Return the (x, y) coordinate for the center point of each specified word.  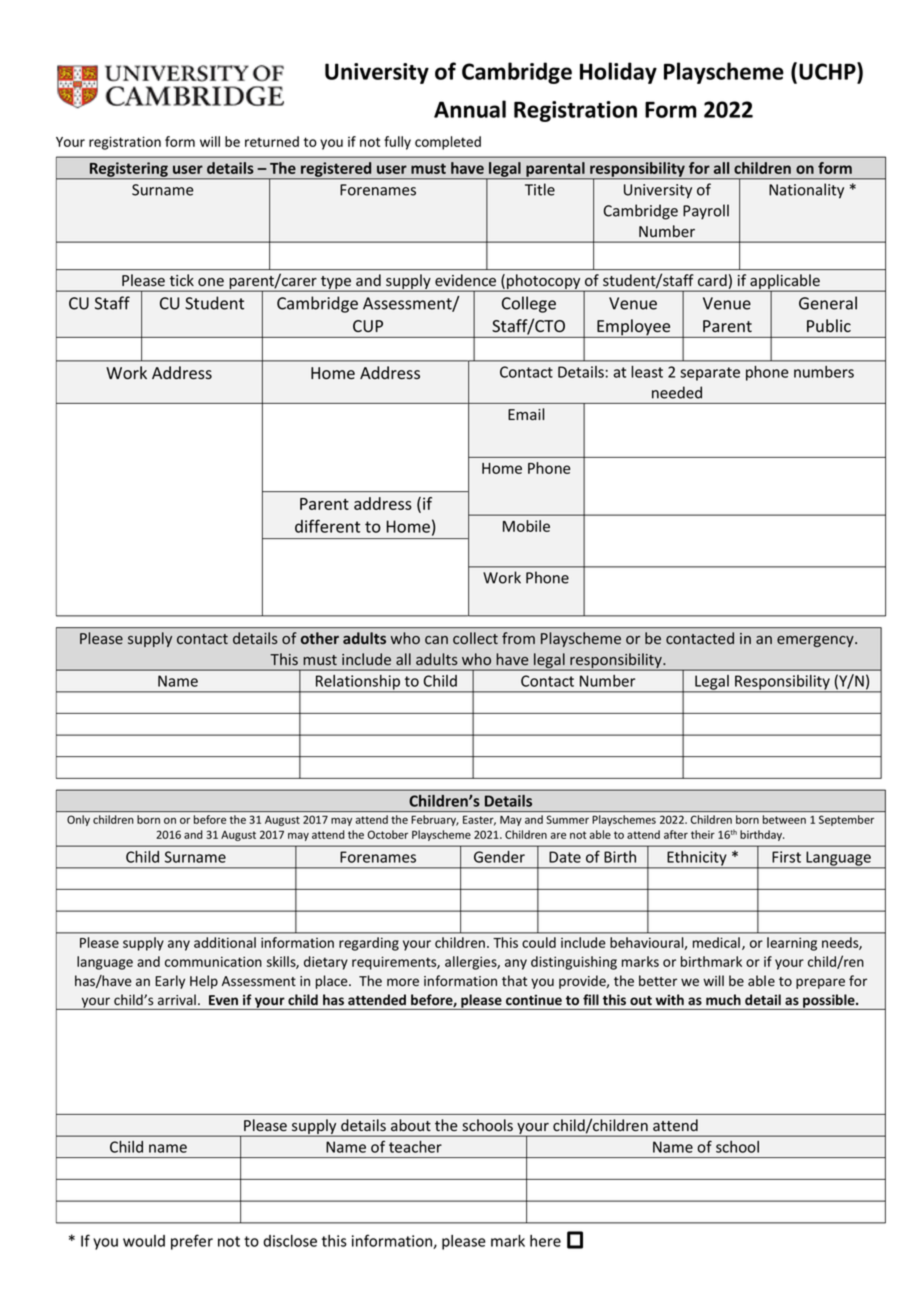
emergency (816, 641)
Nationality (806, 191)
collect (475, 638)
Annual (470, 109)
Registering (129, 170)
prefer (192, 1242)
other (320, 638)
